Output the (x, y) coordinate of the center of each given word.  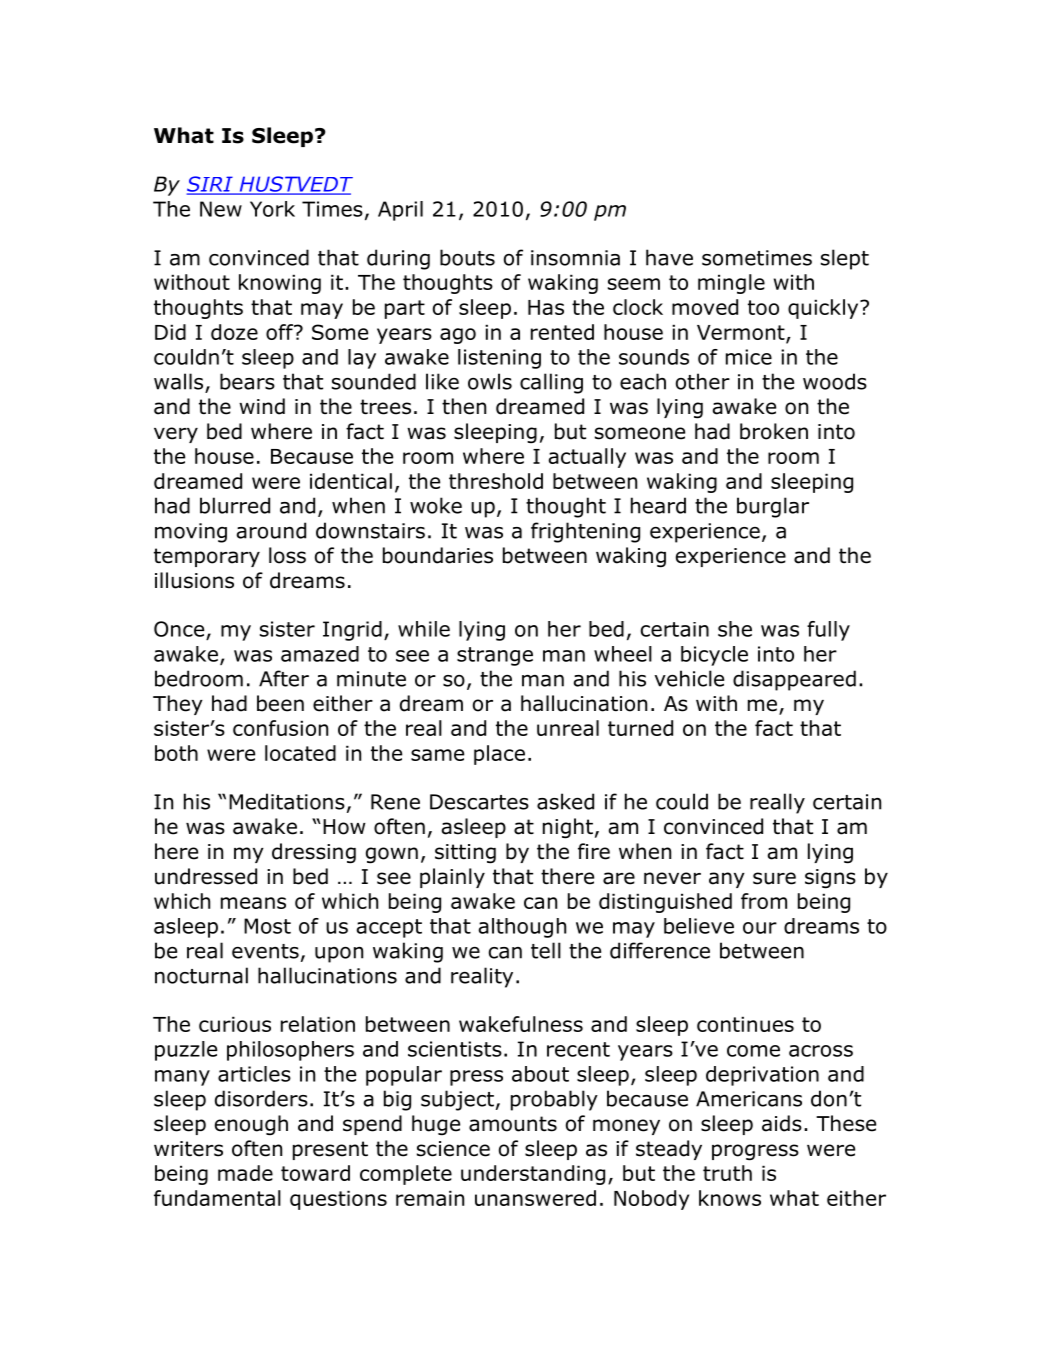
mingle (731, 284)
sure (774, 878)
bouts (467, 257)
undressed (206, 876)
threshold (496, 481)
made (245, 1173)
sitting (465, 854)
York (272, 209)
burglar (773, 507)
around (271, 530)
